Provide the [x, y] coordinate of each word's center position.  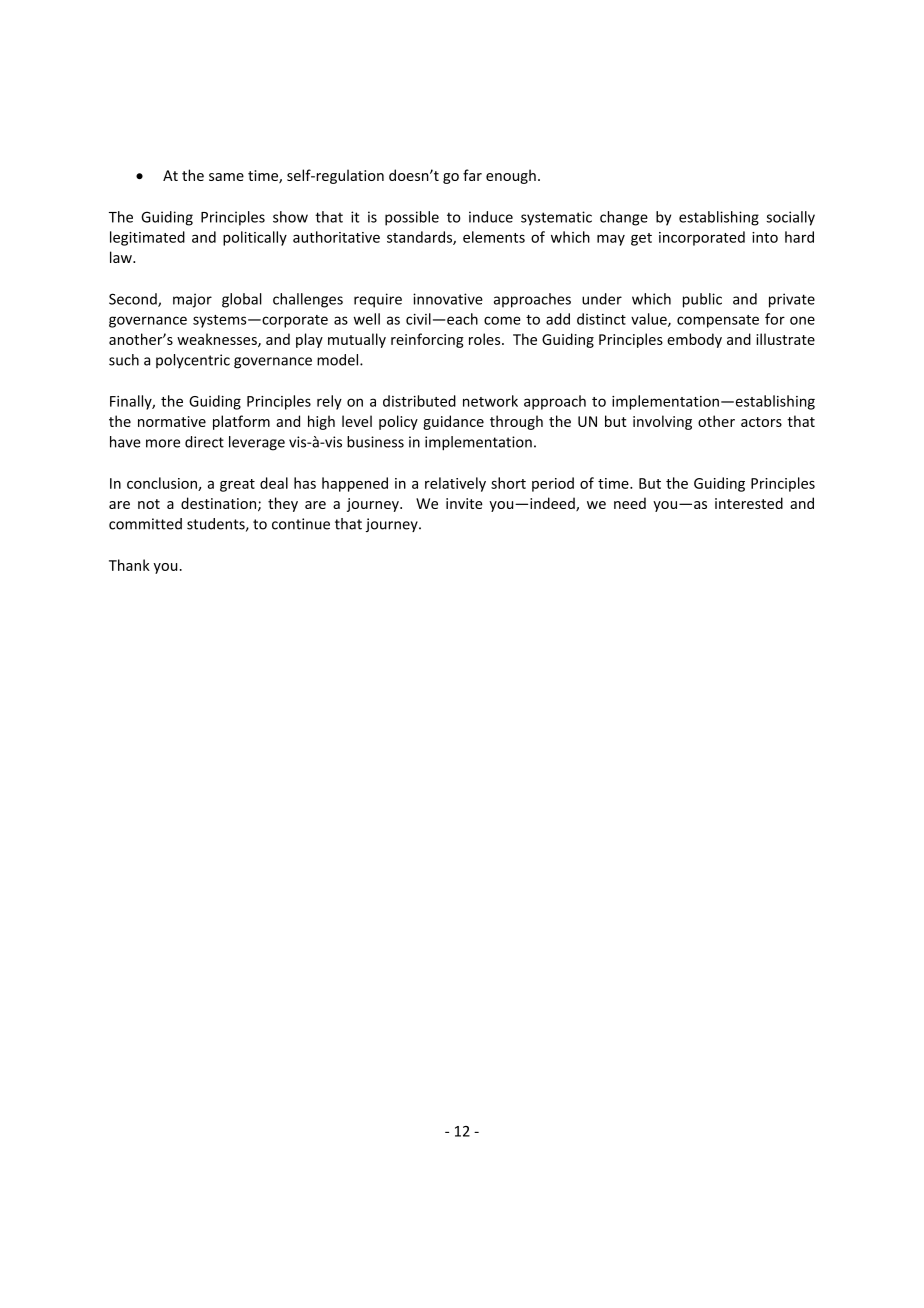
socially [790, 218]
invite [464, 503]
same [226, 177]
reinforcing [427, 340]
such [124, 360]
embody [694, 340]
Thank [129, 565]
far [472, 175]
